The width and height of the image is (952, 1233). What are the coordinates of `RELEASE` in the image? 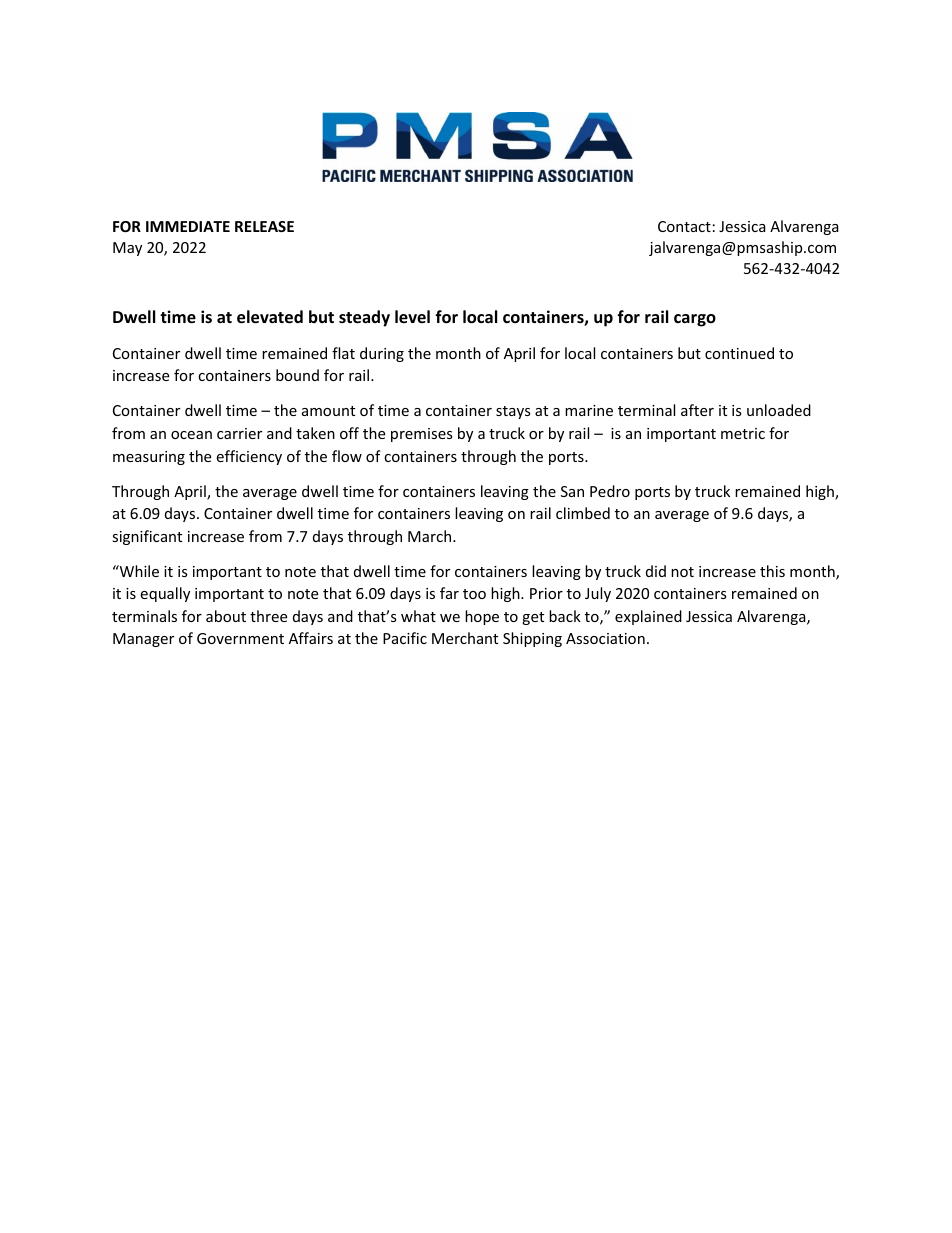 It's located at (264, 226).
